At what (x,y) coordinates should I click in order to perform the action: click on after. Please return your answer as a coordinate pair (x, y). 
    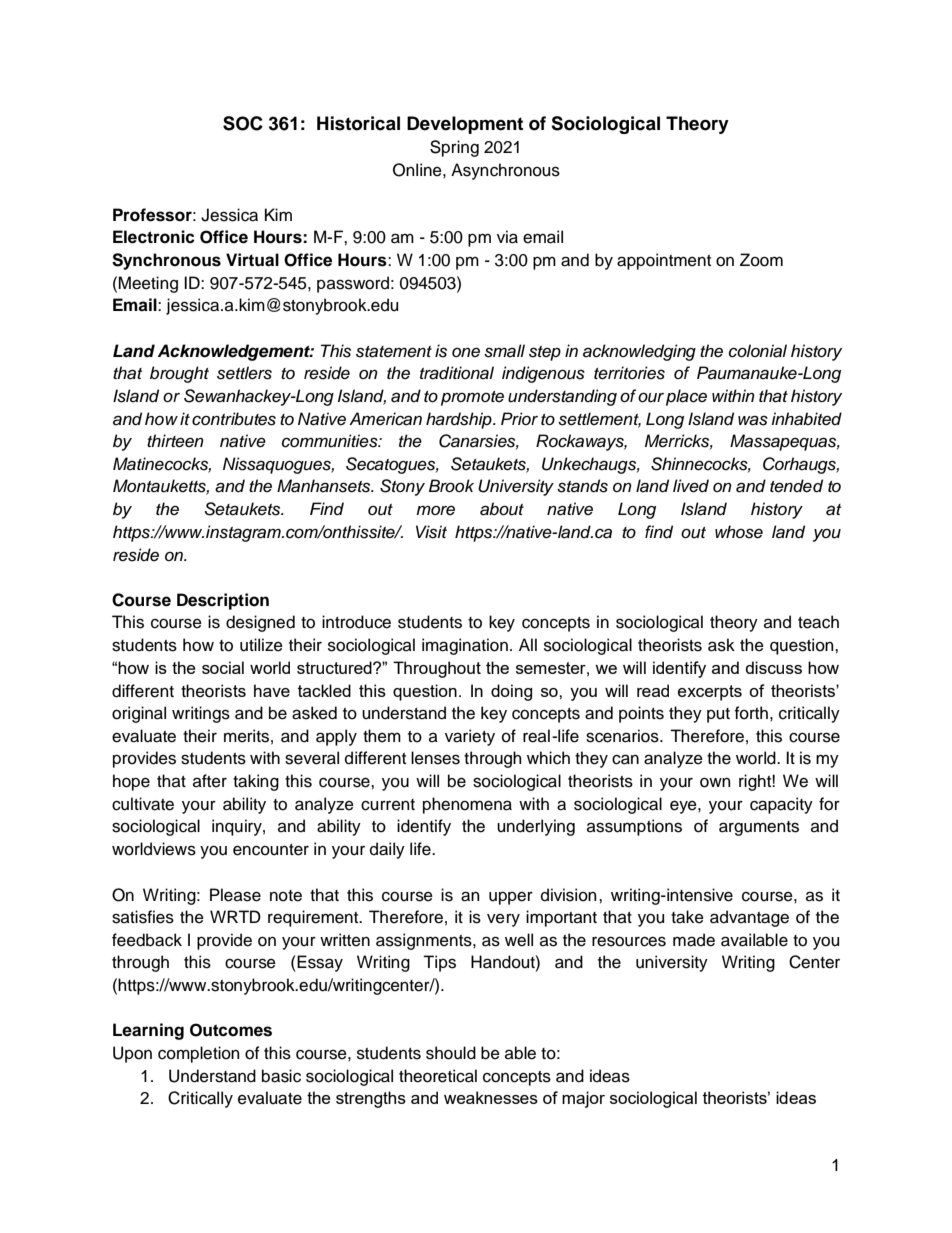
    Looking at the image, I should click on (210, 781).
